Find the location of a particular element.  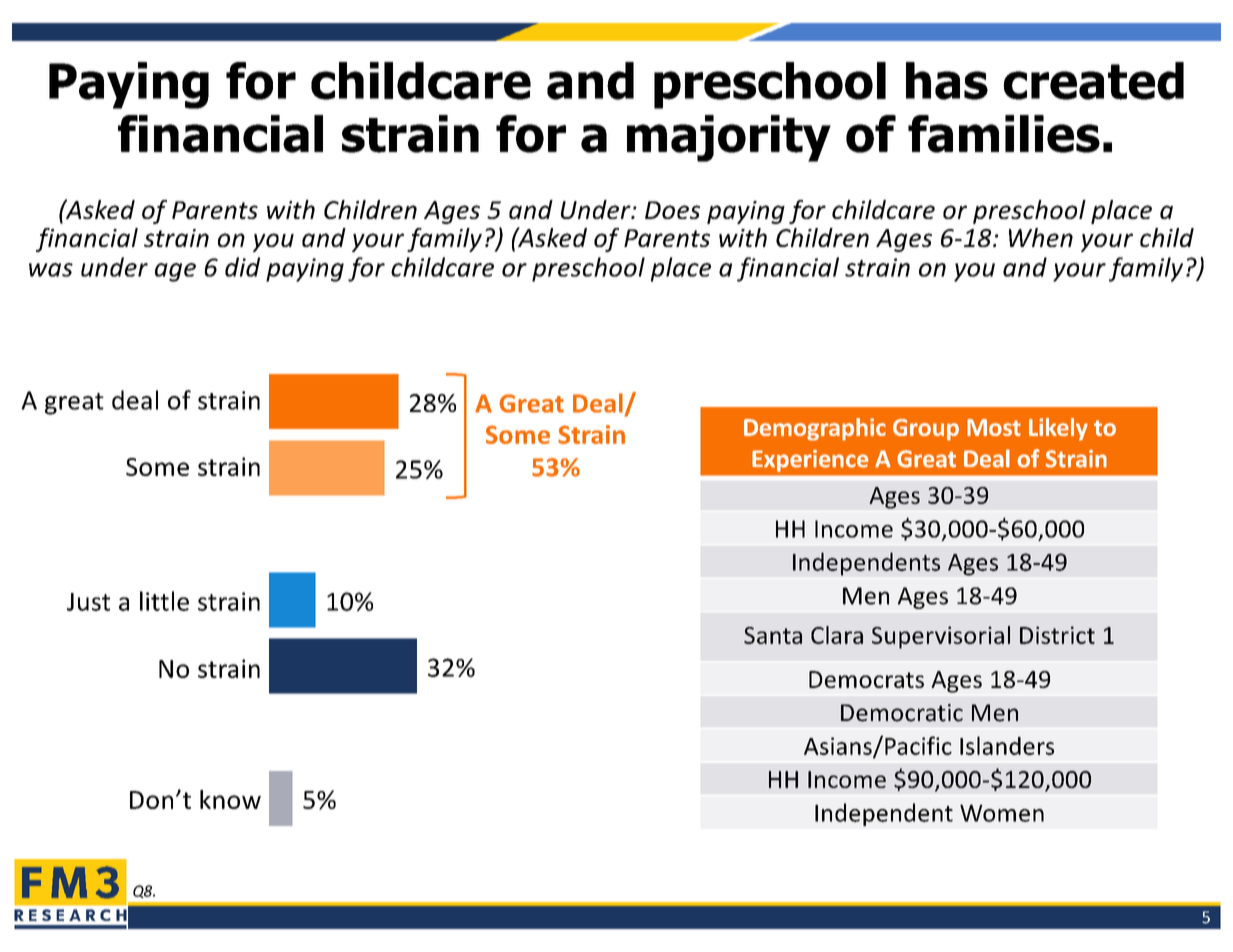

Democratic is located at coordinates (902, 713).
